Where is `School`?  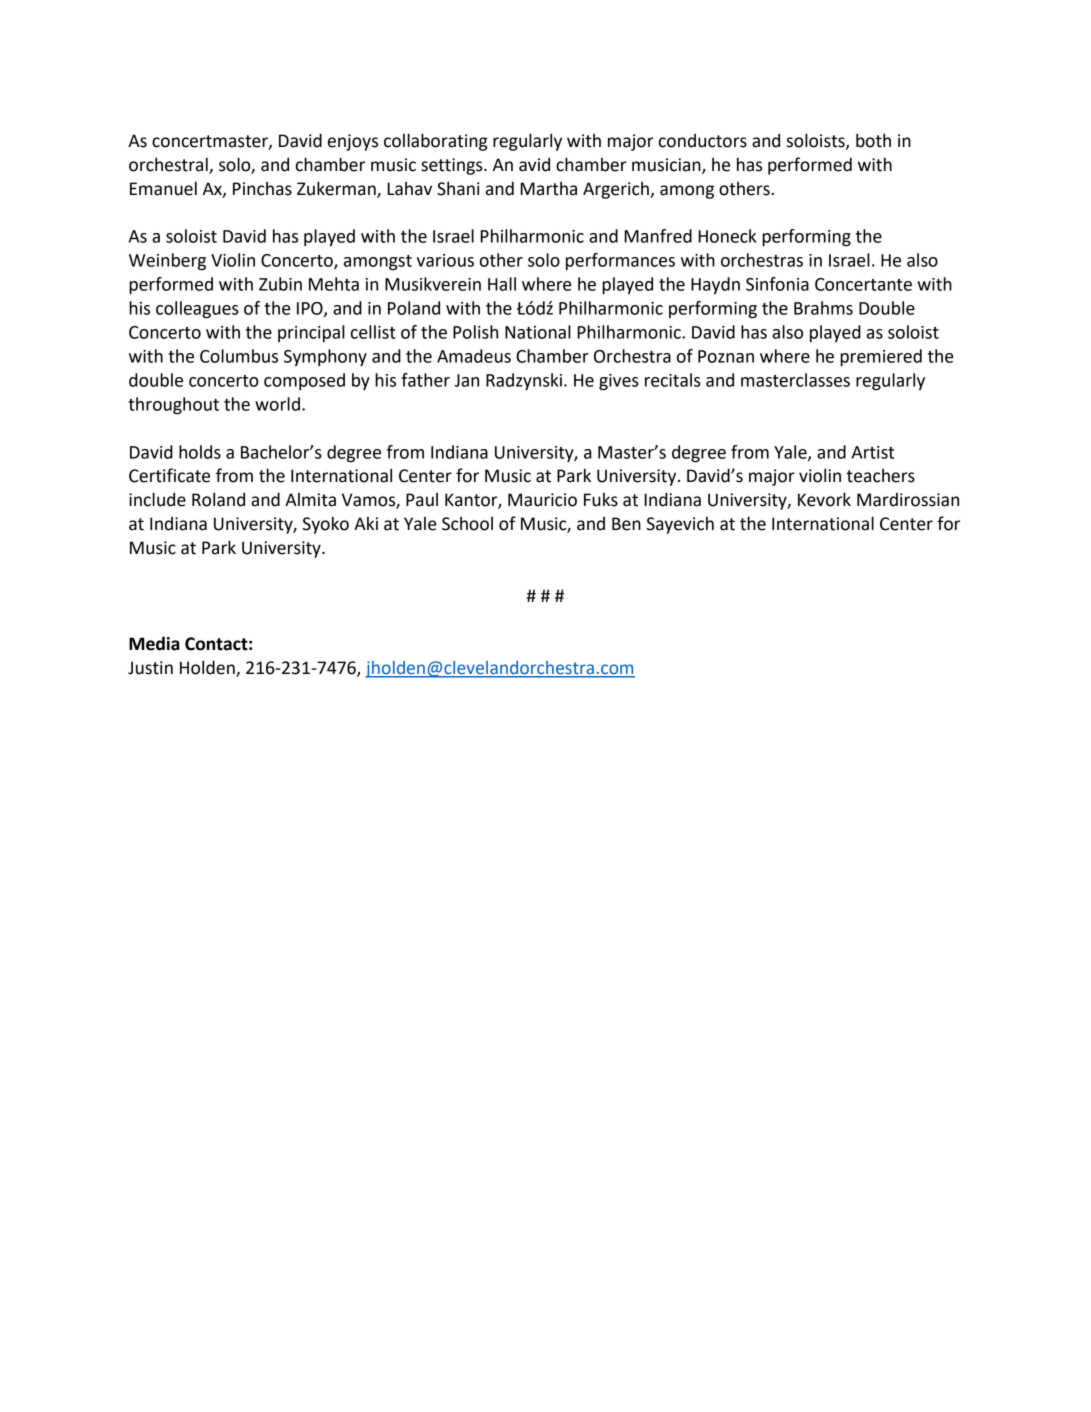
School is located at coordinates (467, 524).
